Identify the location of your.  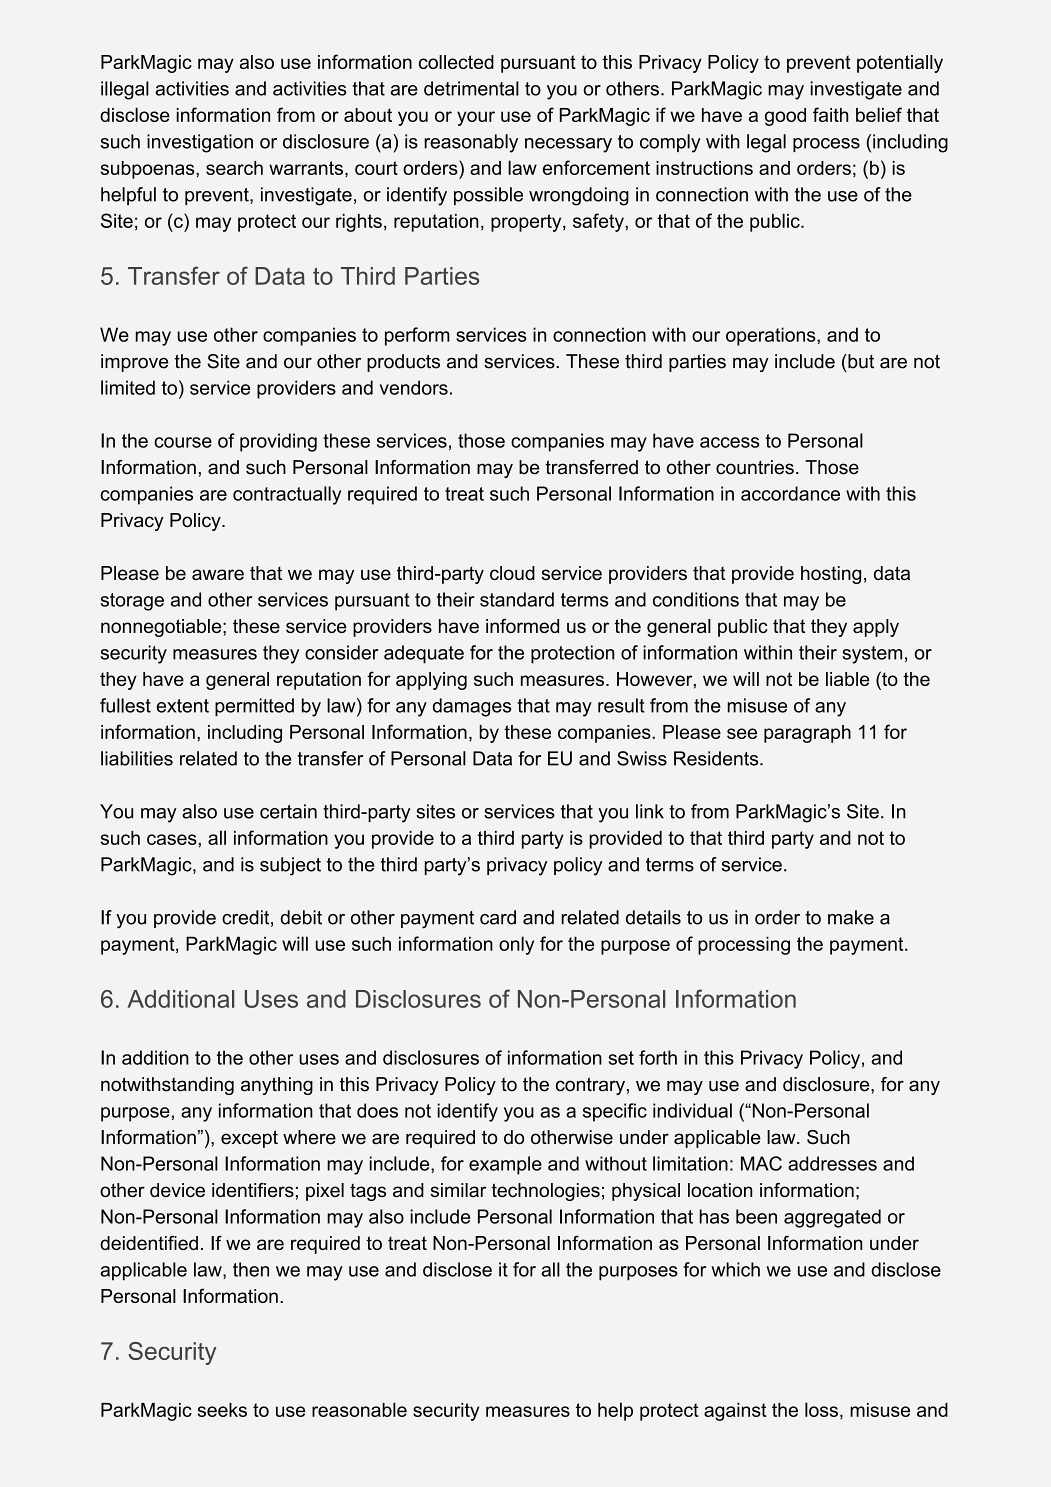
(476, 118).
